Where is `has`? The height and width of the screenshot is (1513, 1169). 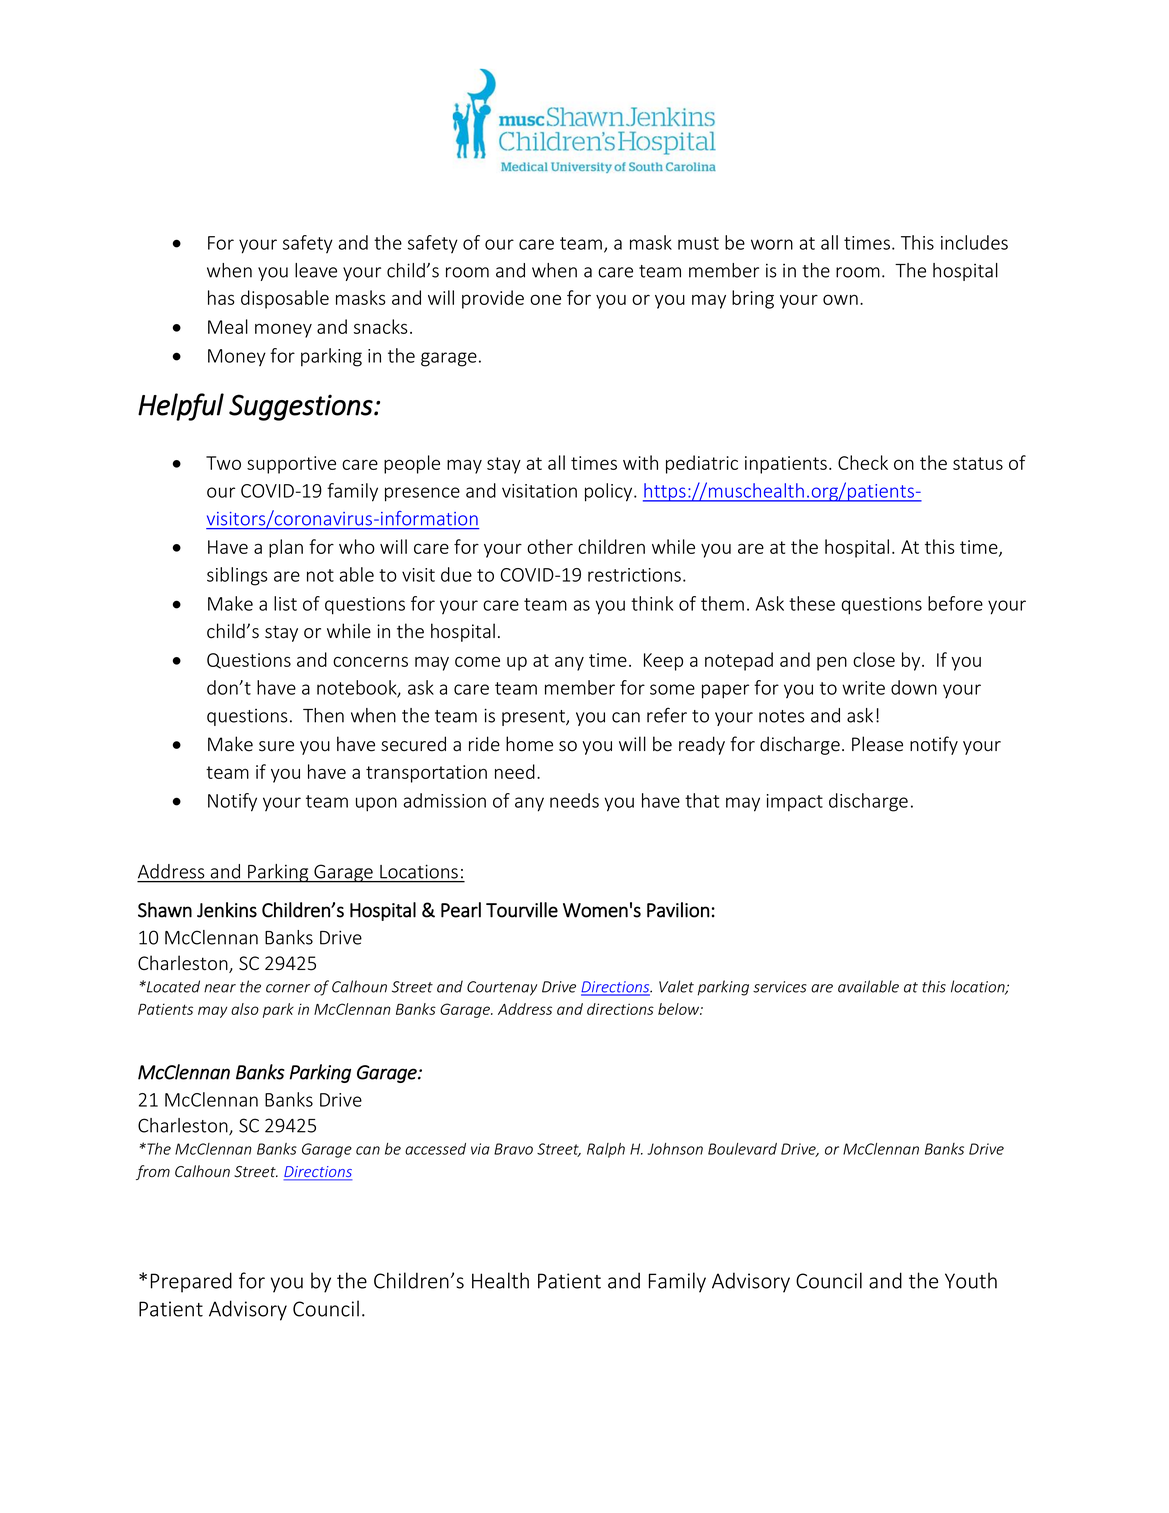
has is located at coordinates (221, 297).
